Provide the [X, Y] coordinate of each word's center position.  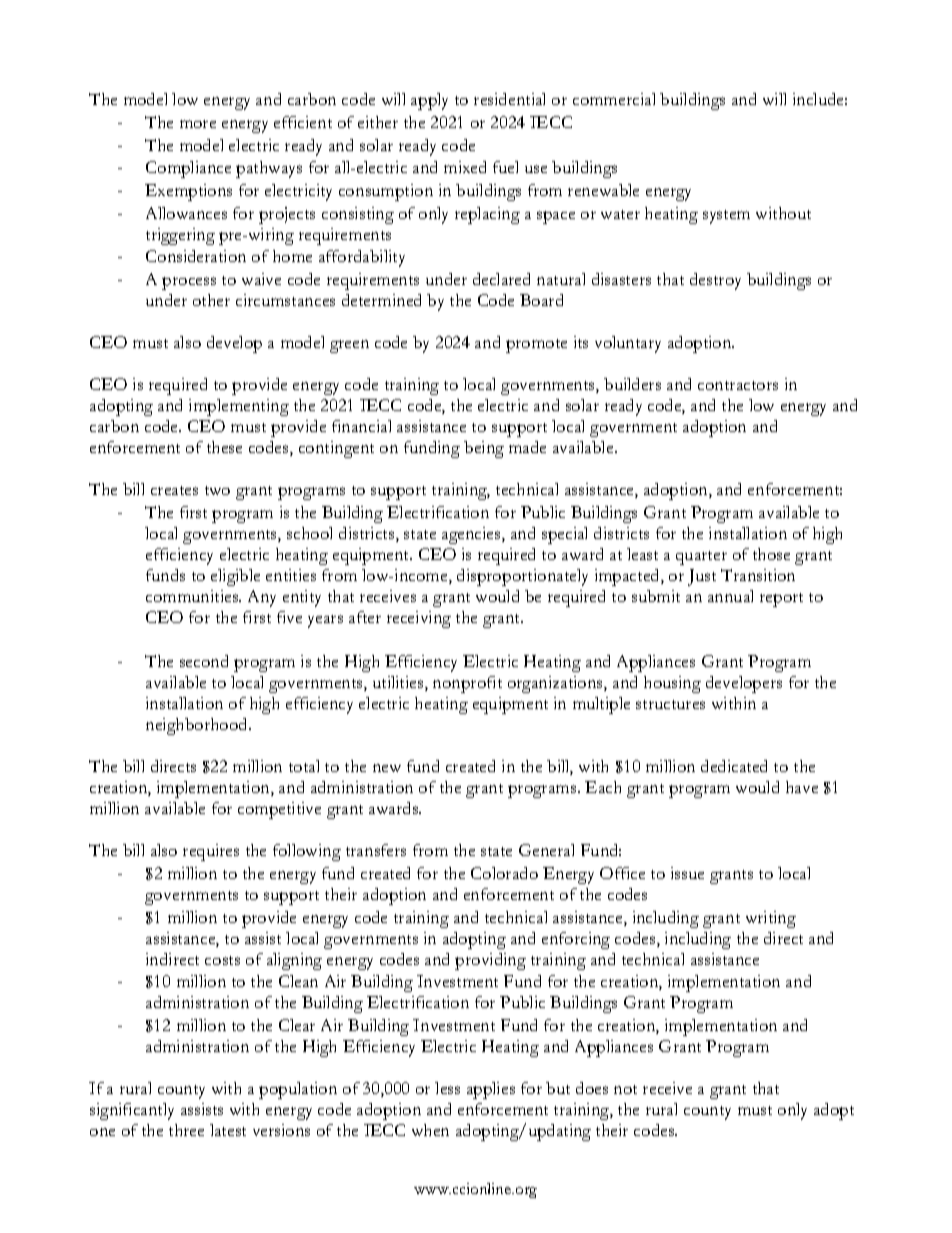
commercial [614, 99]
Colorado [504, 873]
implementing [239, 407]
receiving [419, 619]
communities [193, 596]
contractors [738, 385]
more [198, 124]
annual [730, 596]
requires [211, 852]
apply [429, 101]
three [186, 1130]
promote [536, 346]
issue [687, 873]
